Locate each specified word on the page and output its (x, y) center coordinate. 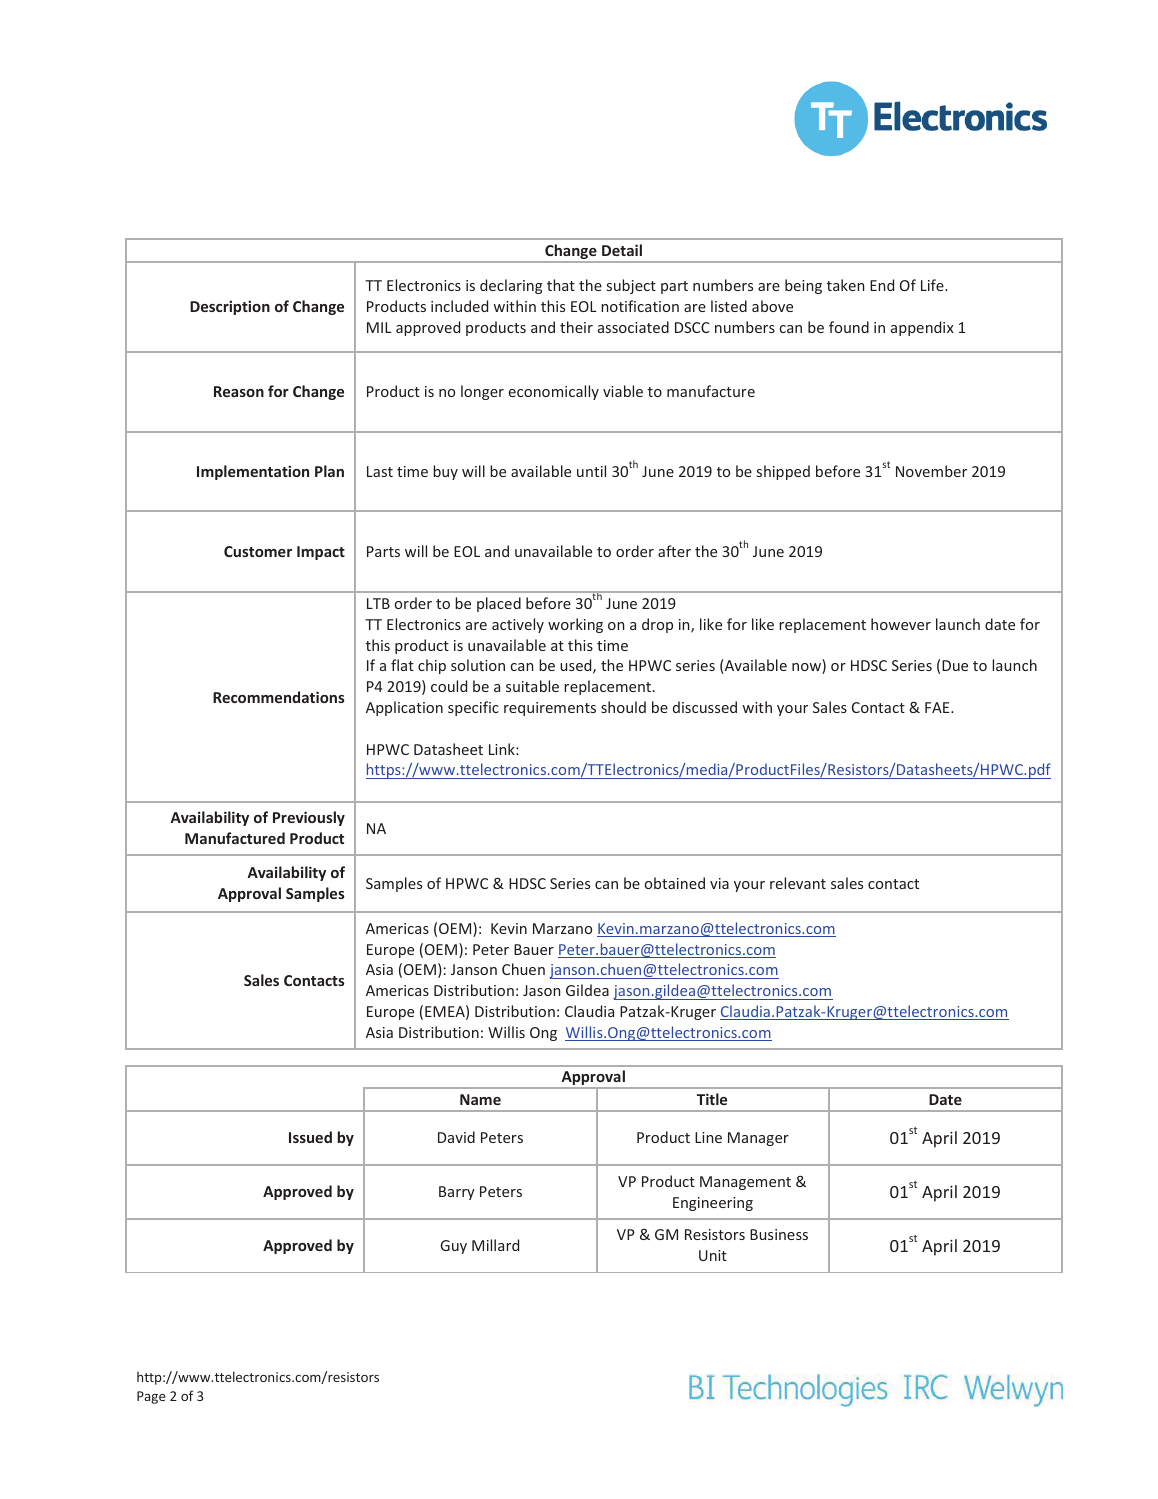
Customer (258, 551)
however (901, 624)
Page (151, 1397)
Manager (758, 1139)
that (561, 285)
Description (230, 307)
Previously (309, 818)
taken (846, 285)
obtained (675, 883)
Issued (310, 1137)
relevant (798, 883)
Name (480, 1099)
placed (499, 604)
